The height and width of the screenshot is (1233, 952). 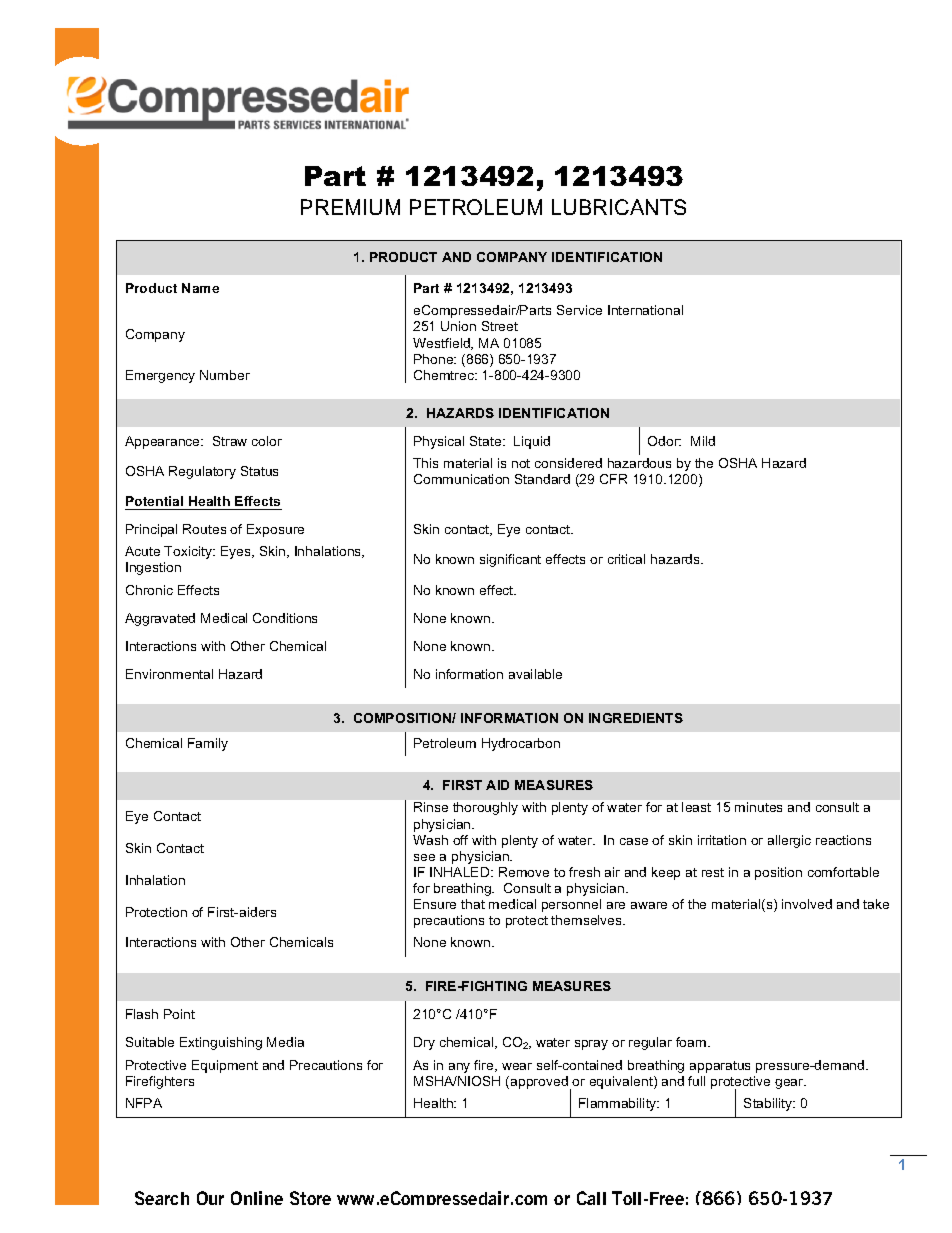 I want to click on Point, so click(x=179, y=1014).
